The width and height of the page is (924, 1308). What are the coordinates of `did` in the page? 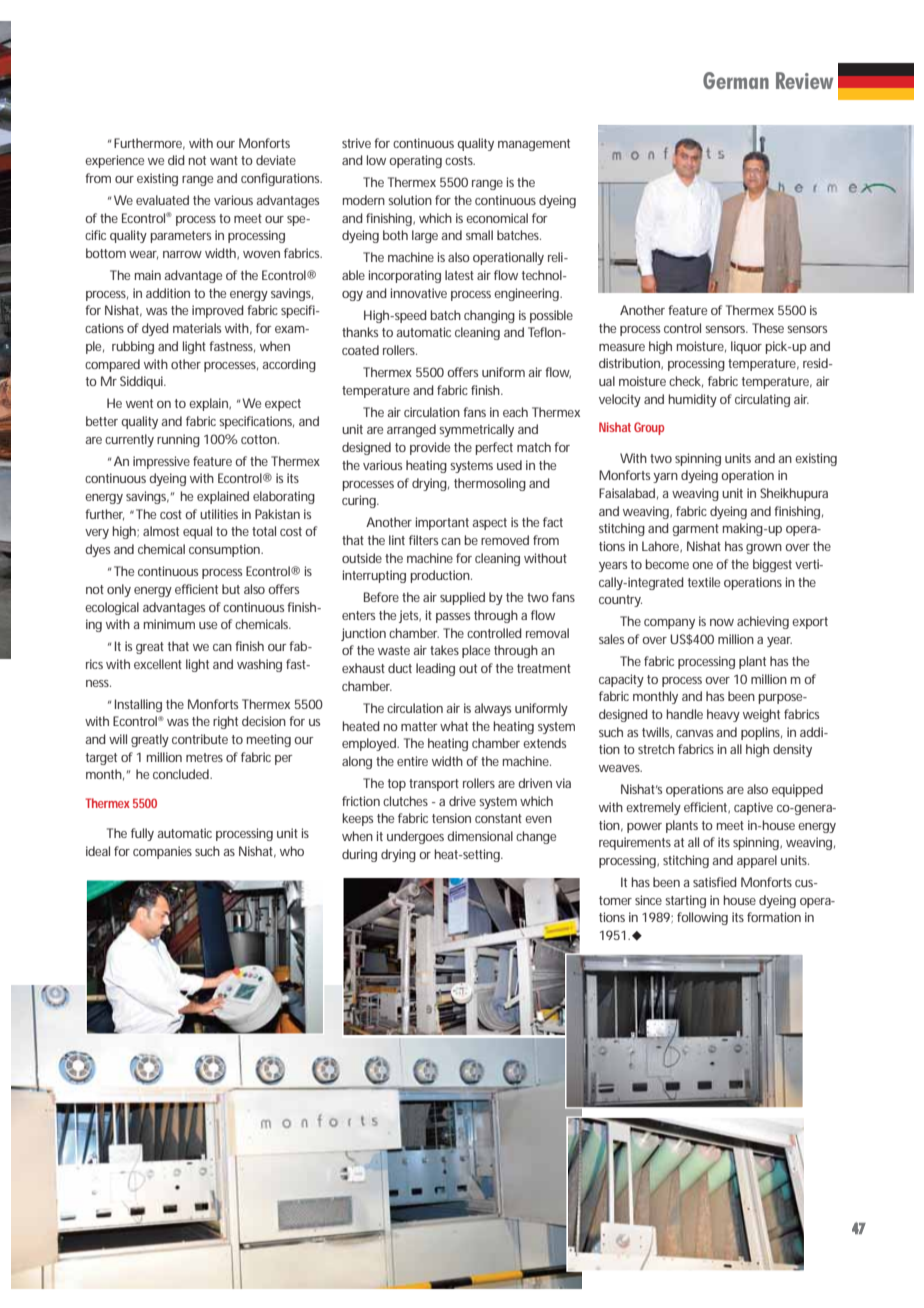 It's located at (176, 160).
